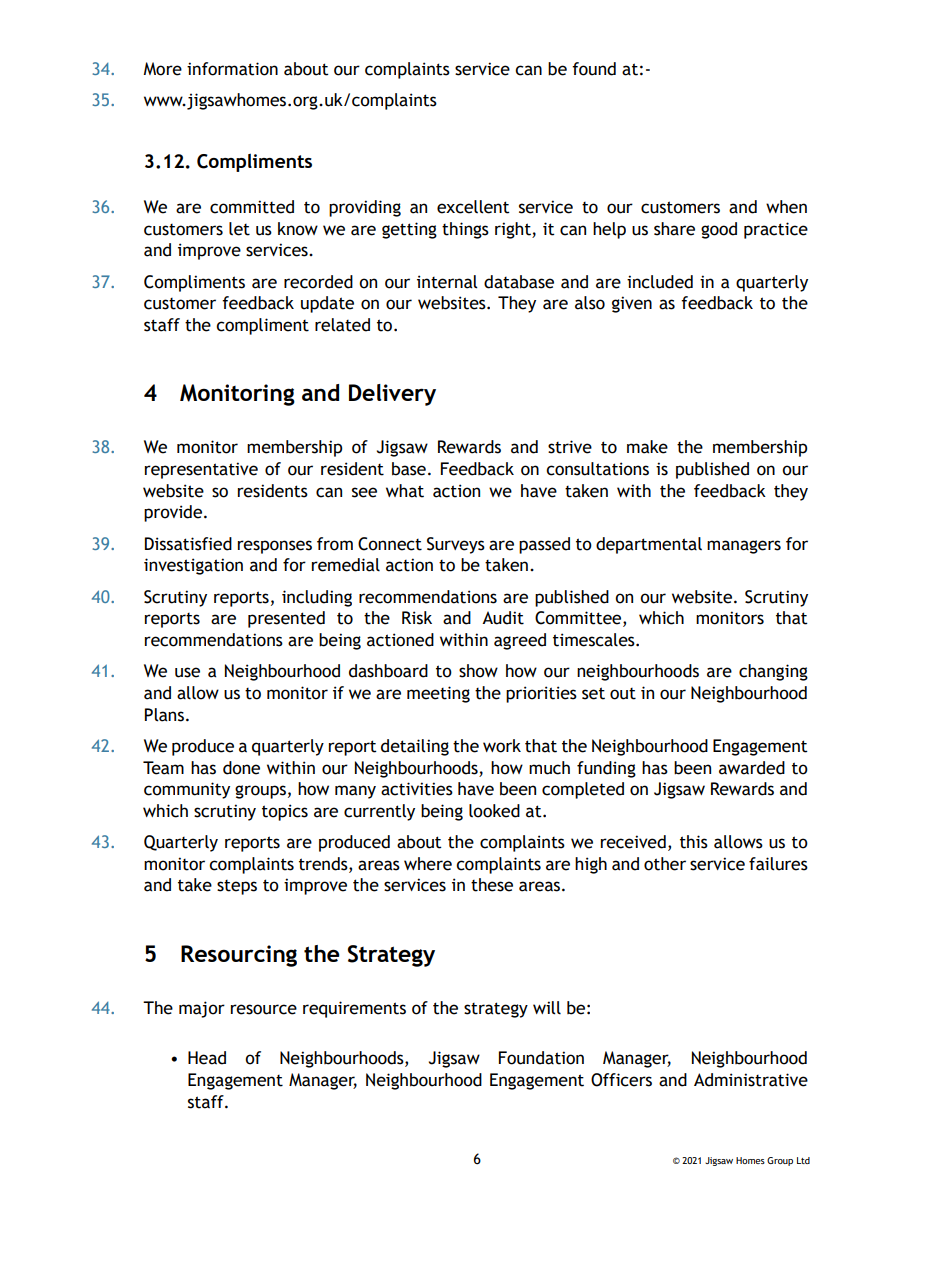 The width and height of the screenshot is (952, 1279). Describe the element at coordinates (503, 618) in the screenshot. I see `Audit` at that location.
